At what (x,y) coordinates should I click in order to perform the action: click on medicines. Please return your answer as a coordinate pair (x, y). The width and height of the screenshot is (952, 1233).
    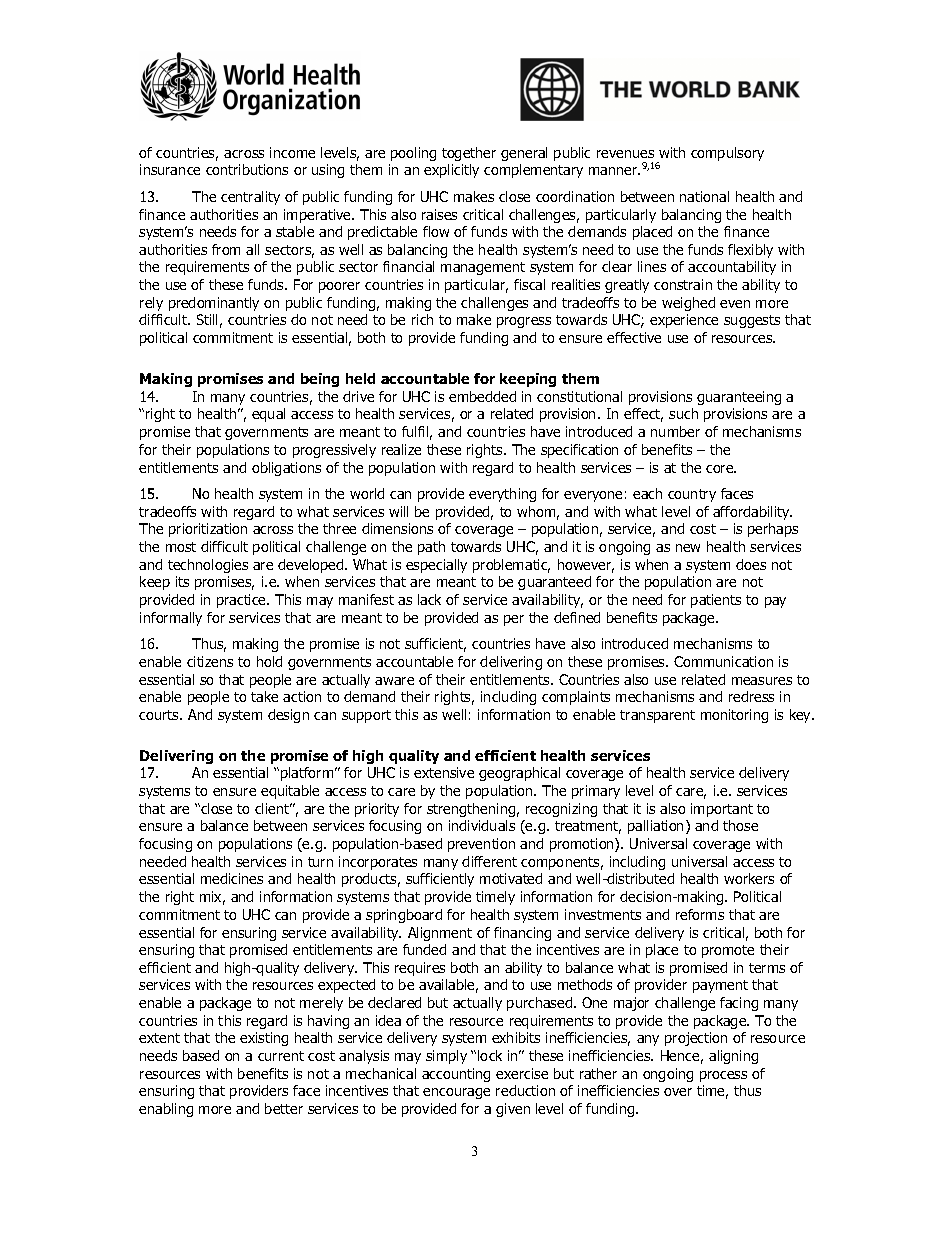
    Looking at the image, I should click on (232, 878).
